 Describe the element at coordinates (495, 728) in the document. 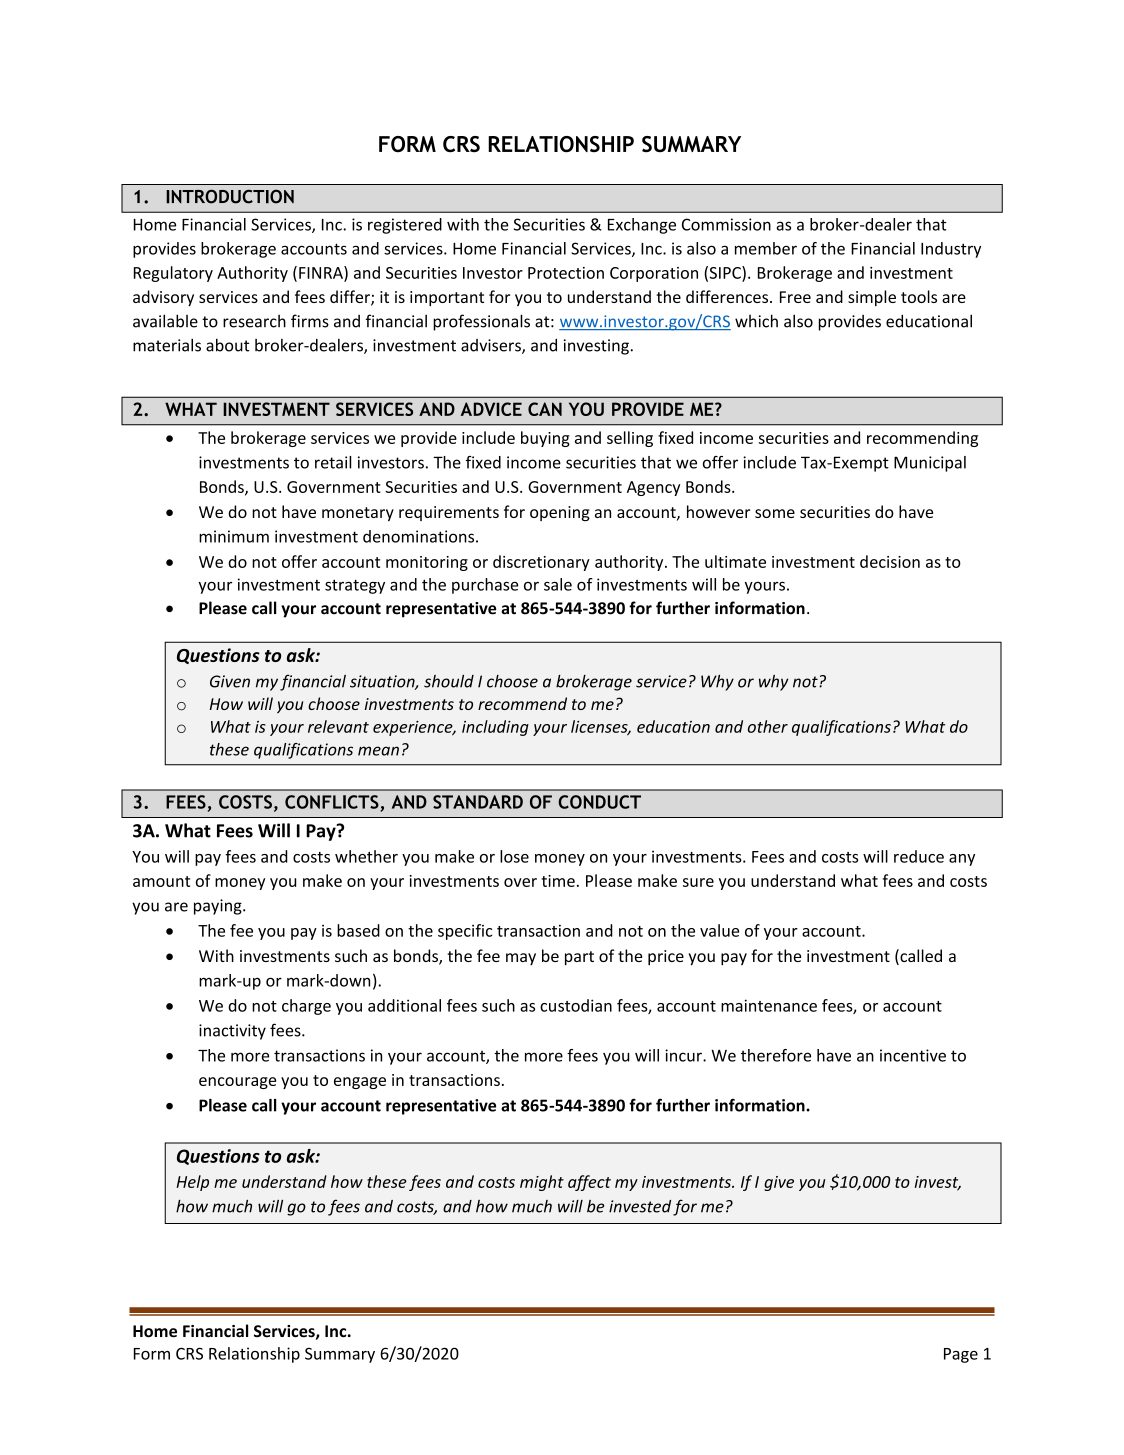

I see `including` at that location.
